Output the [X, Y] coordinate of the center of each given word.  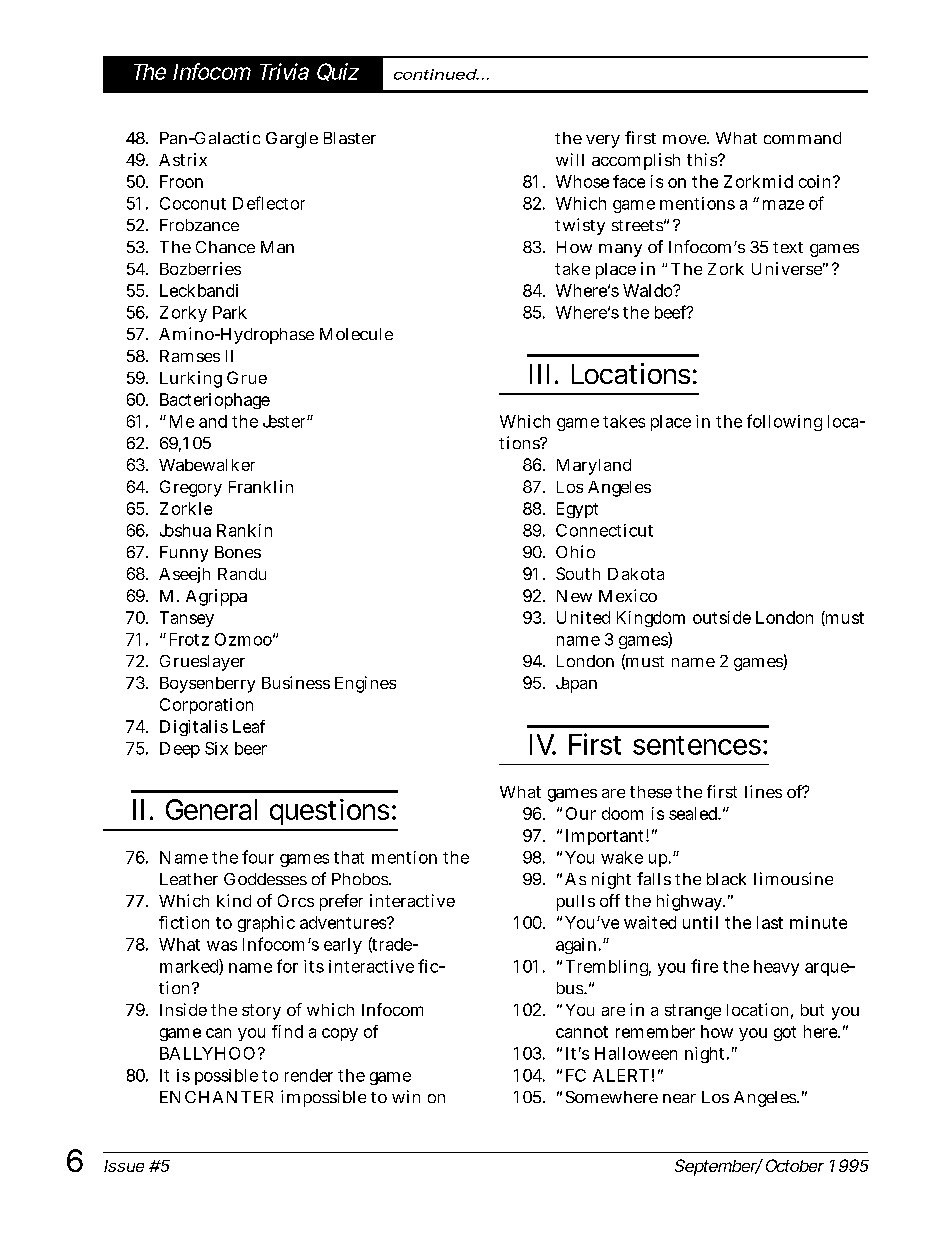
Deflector [269, 203]
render [309, 1075]
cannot [582, 1032]
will [570, 159]
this [703, 159]
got [785, 1033]
